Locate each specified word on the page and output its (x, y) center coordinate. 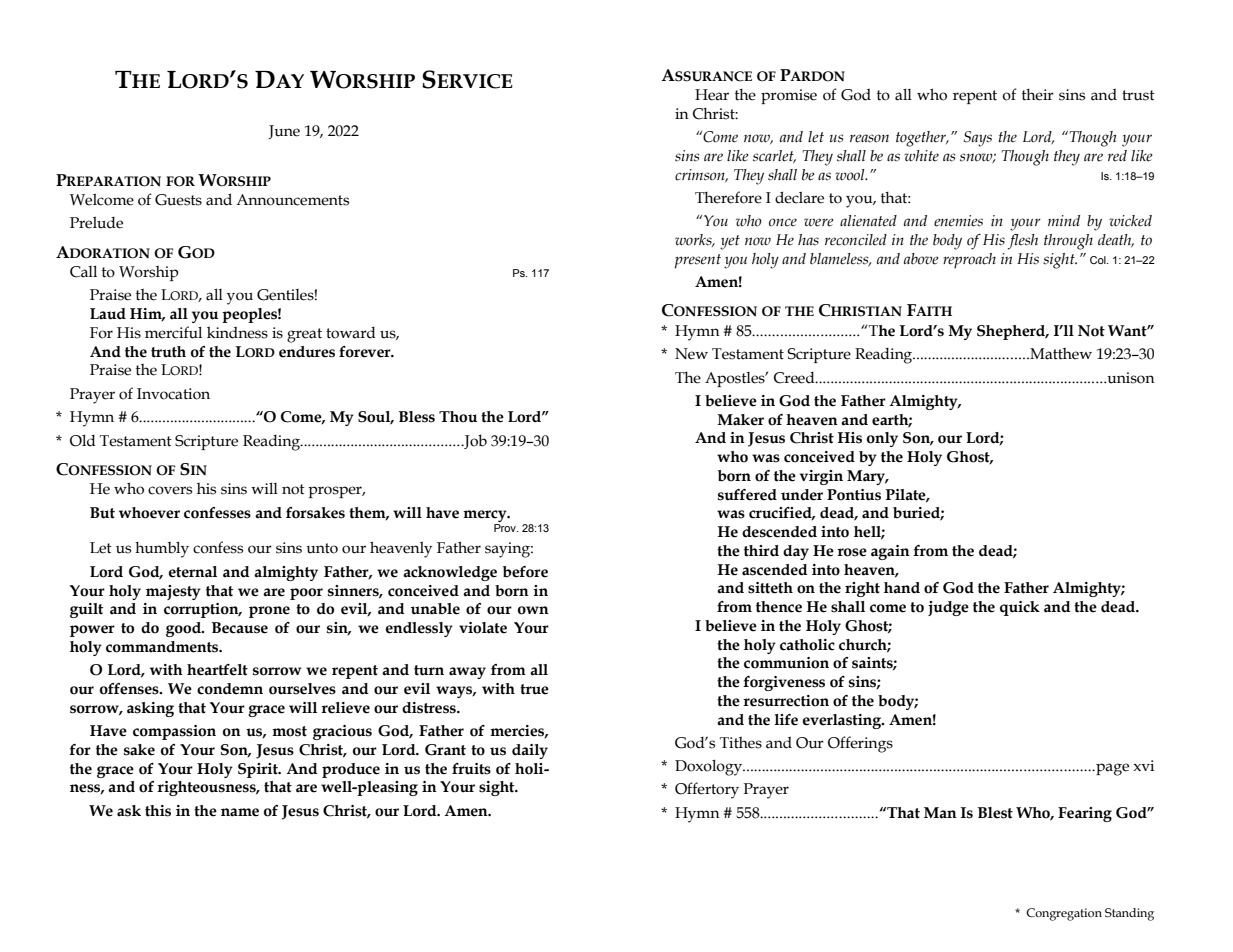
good (184, 629)
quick (1020, 608)
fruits (471, 769)
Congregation (1064, 914)
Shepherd (1012, 332)
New (691, 354)
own (533, 610)
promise (789, 96)
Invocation (173, 394)
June (284, 132)
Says (978, 139)
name (240, 812)
